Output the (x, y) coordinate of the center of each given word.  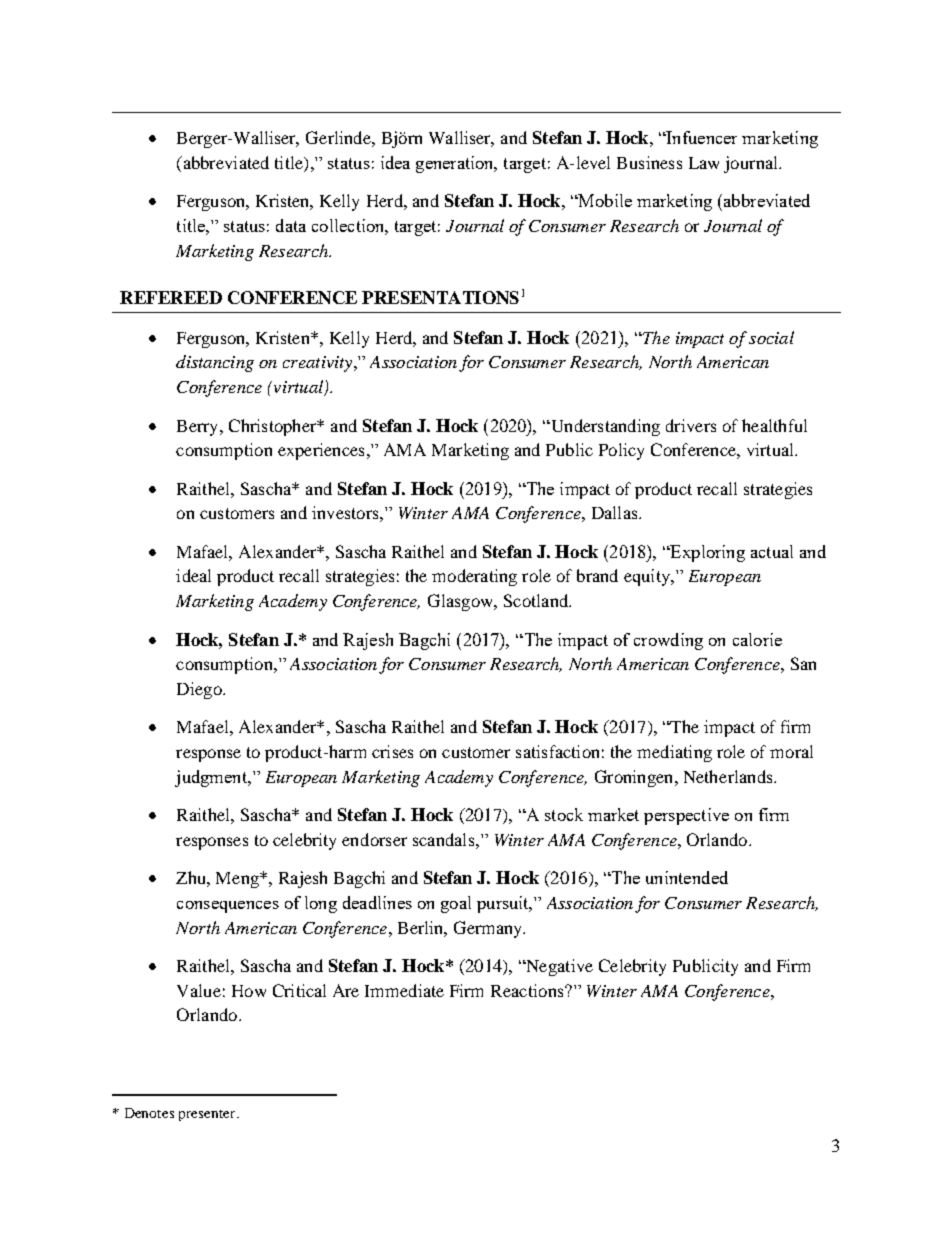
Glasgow (462, 602)
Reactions (528, 990)
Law (704, 163)
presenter (208, 1115)
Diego (200, 690)
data (291, 225)
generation (456, 164)
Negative (558, 967)
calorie (757, 639)
